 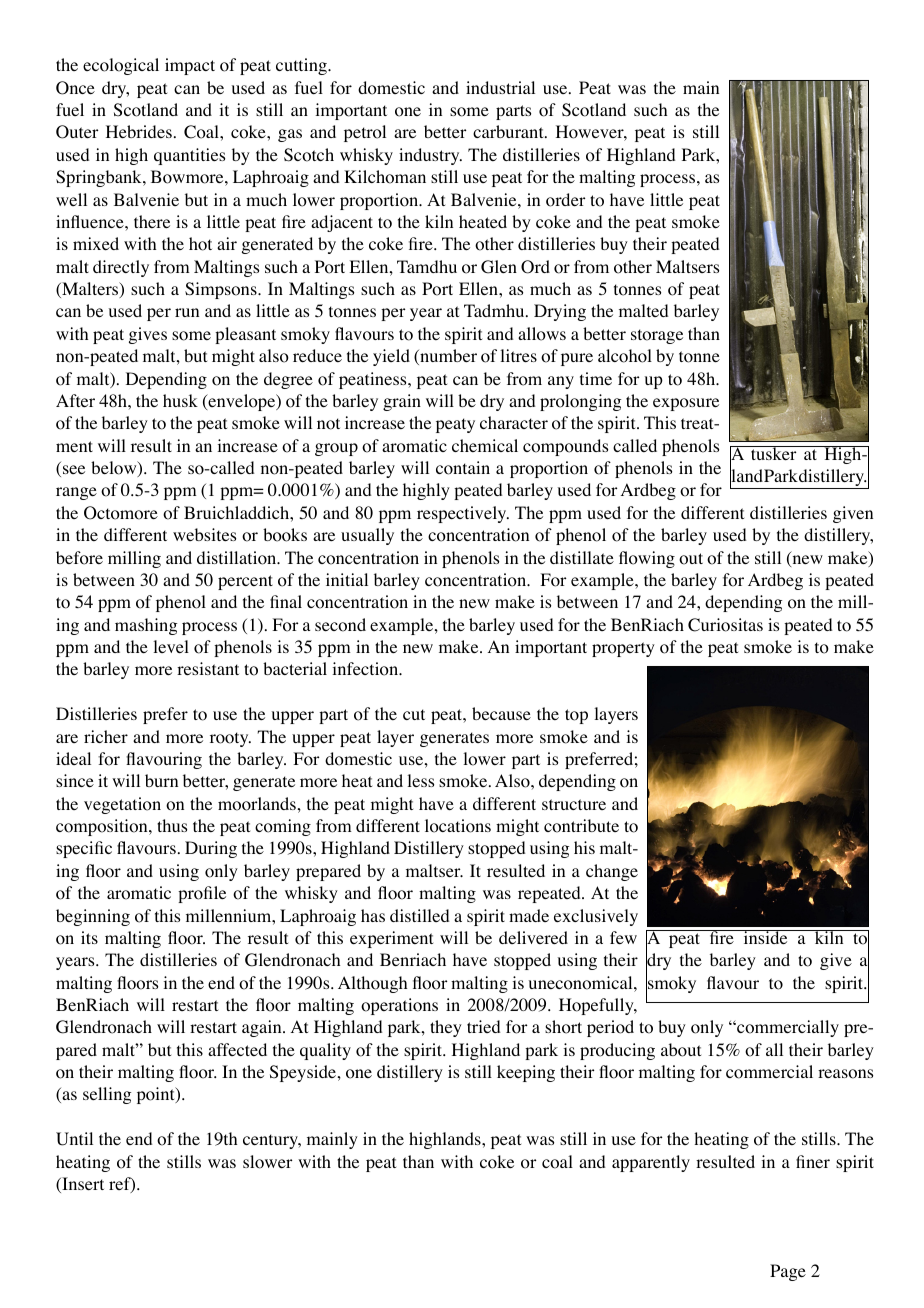 I want to click on run, so click(x=187, y=312).
